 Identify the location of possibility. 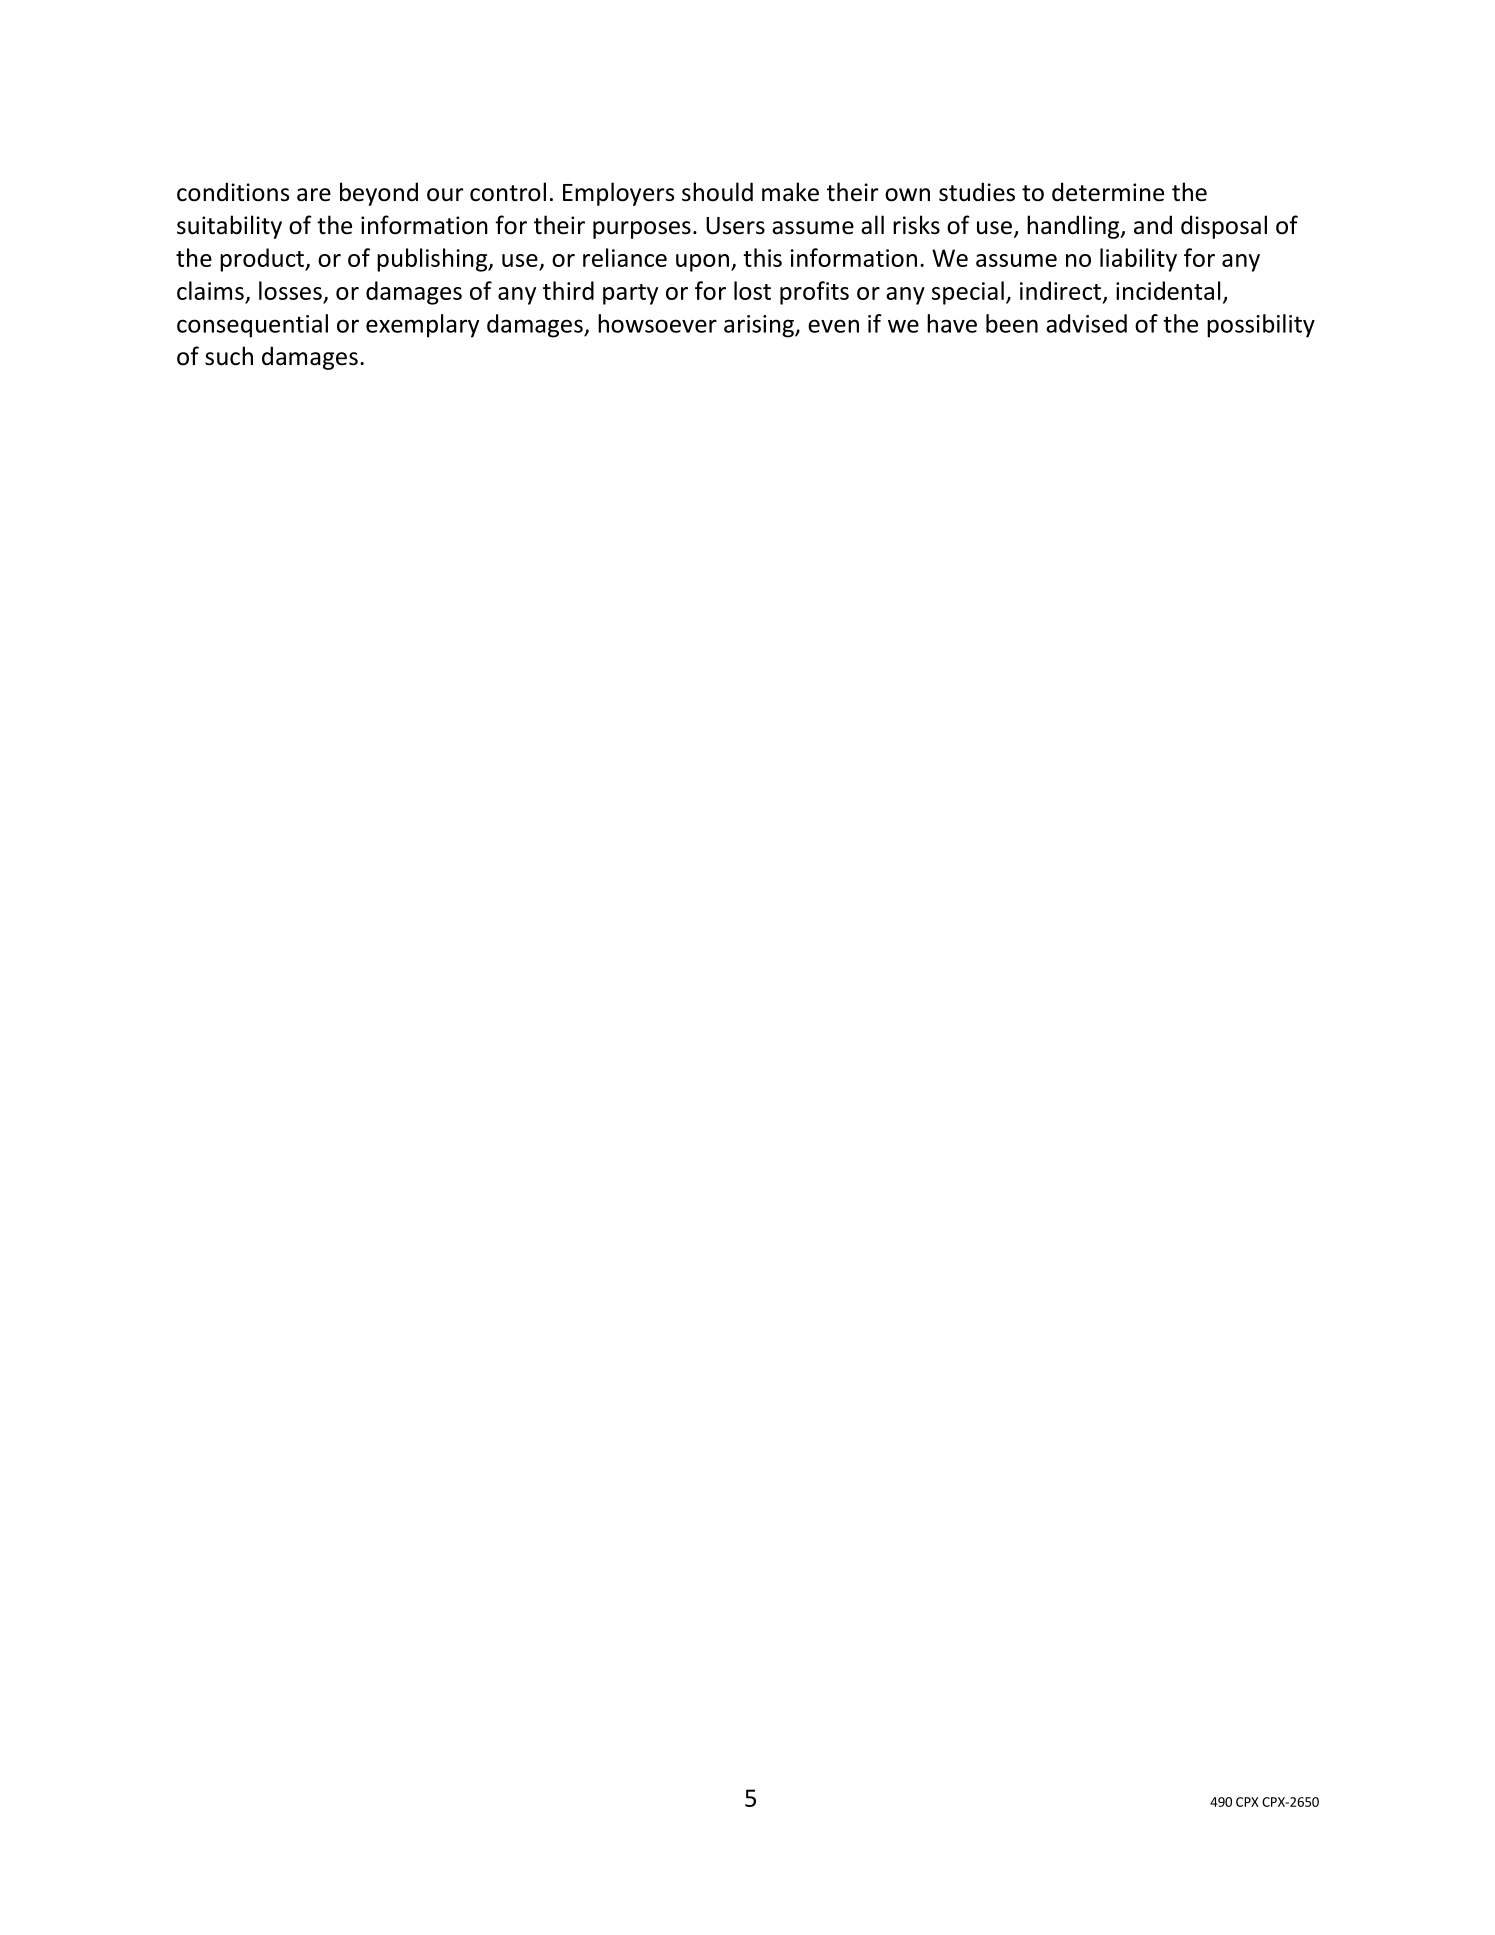
(1261, 326).
